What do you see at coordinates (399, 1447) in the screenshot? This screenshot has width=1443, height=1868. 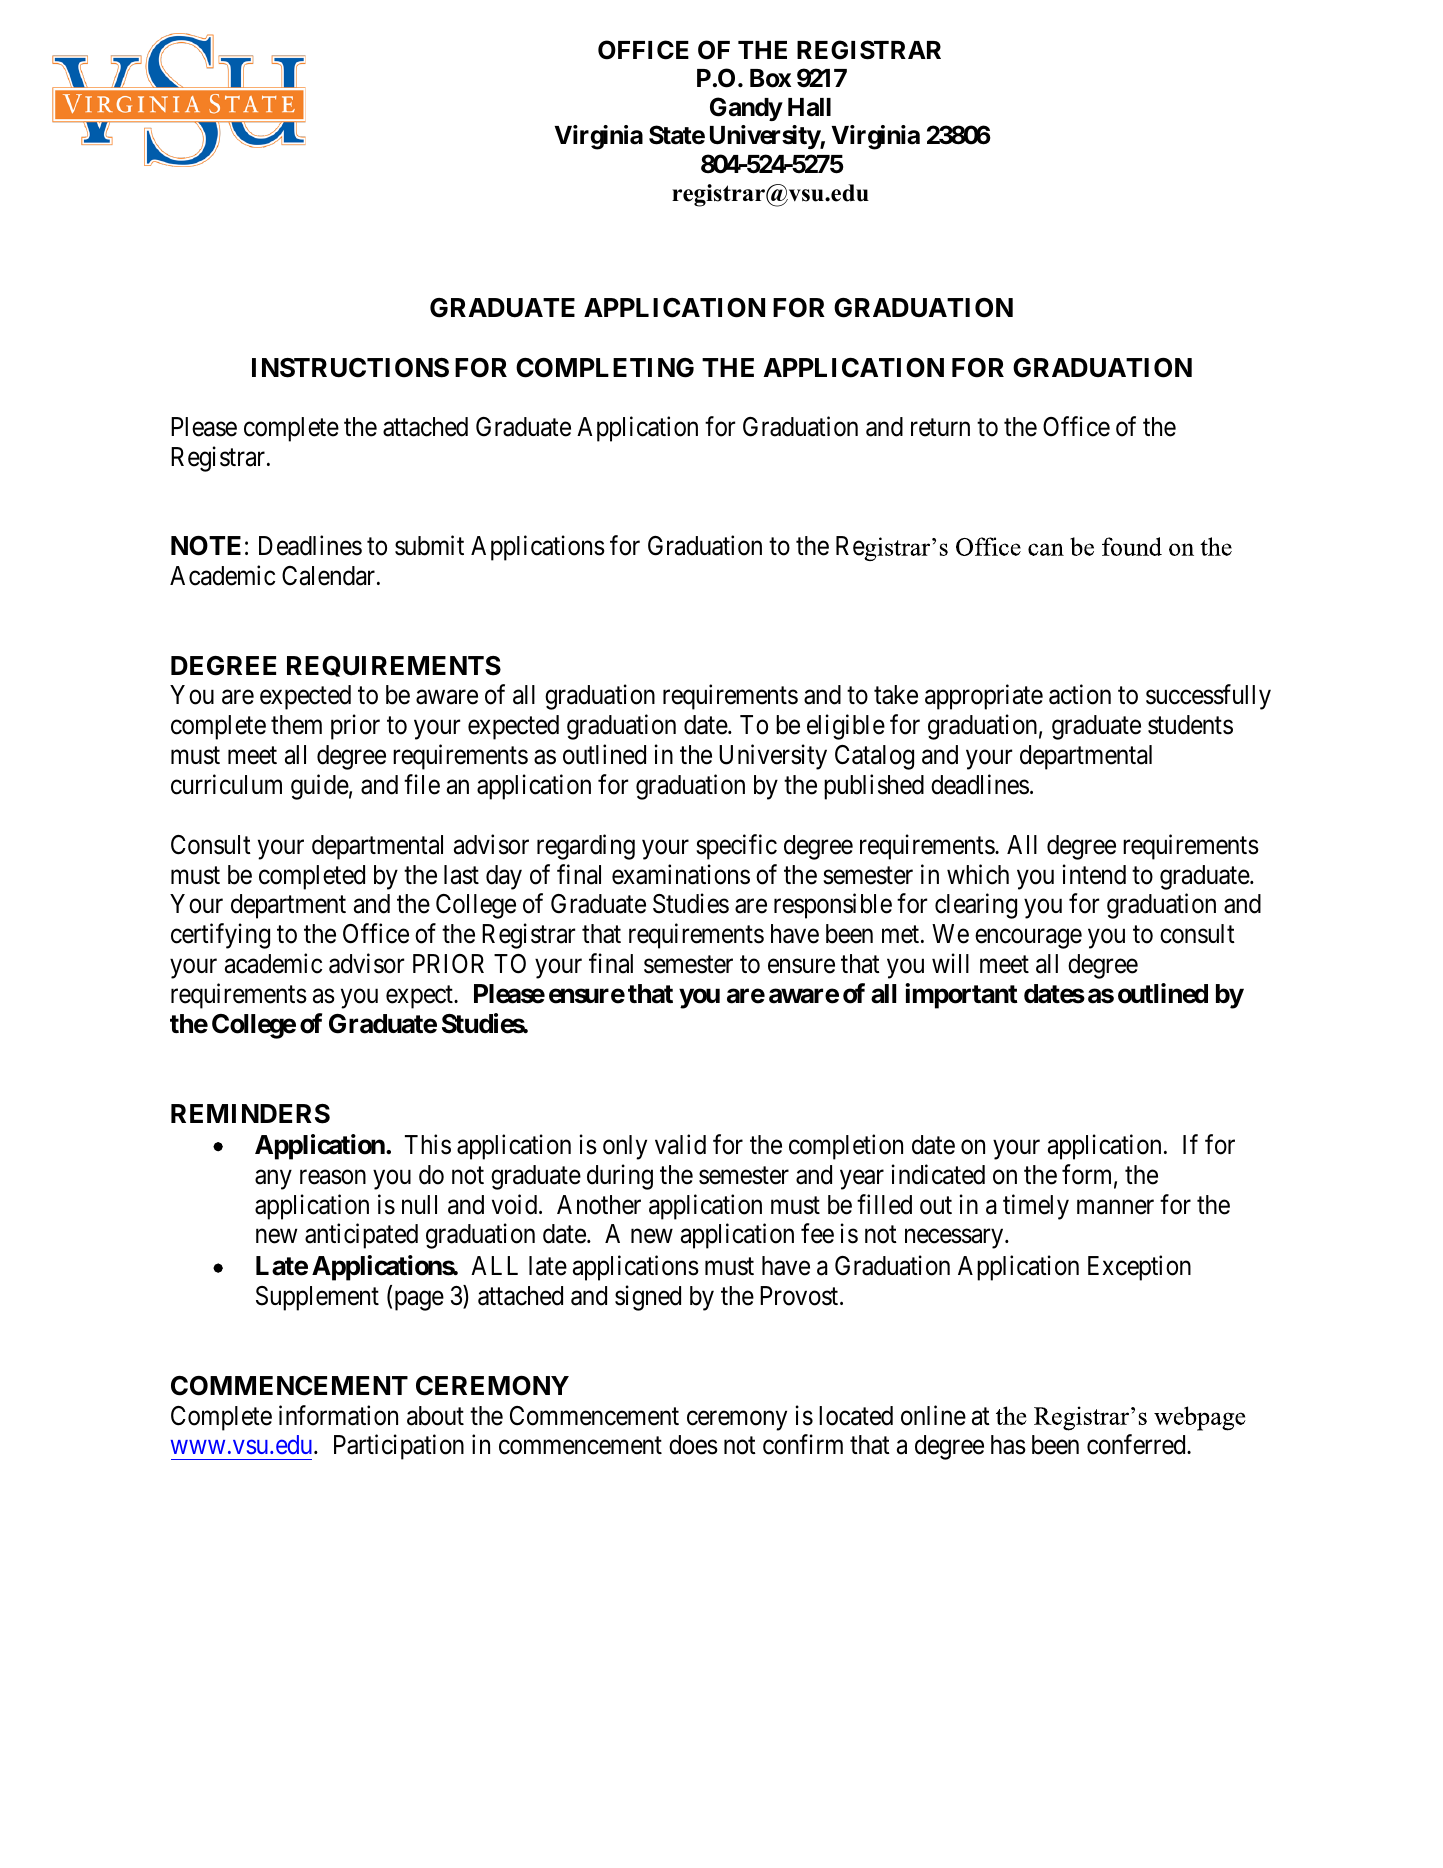 I see `Participation` at bounding box center [399, 1447].
